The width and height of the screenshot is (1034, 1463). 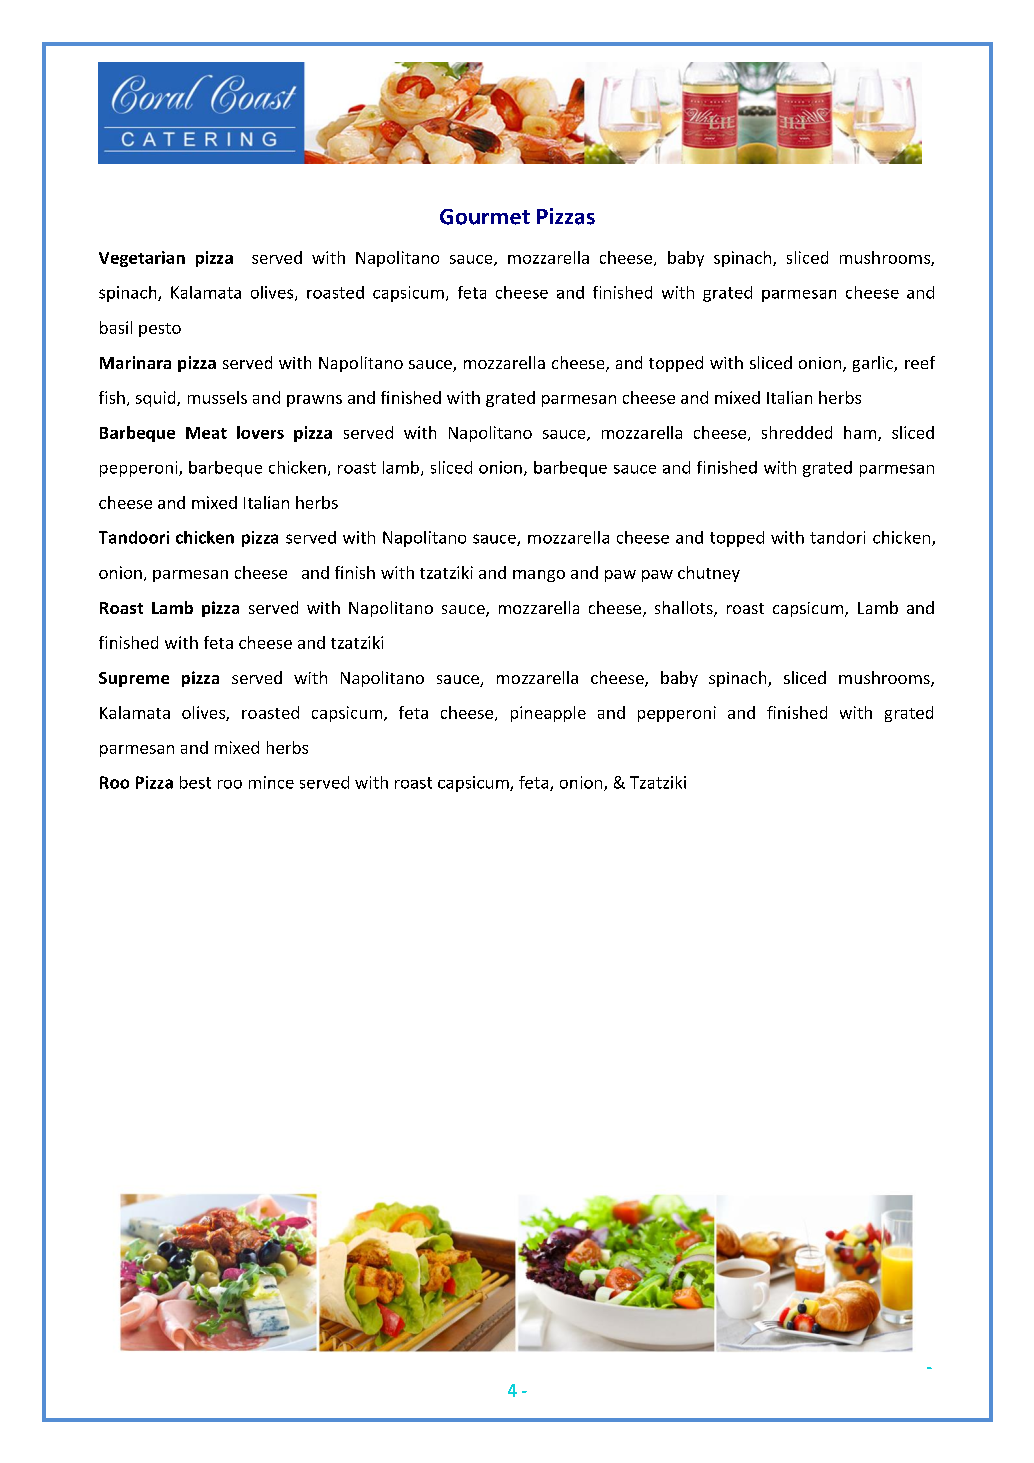 What do you see at coordinates (314, 401) in the screenshot?
I see `prawns` at bounding box center [314, 401].
